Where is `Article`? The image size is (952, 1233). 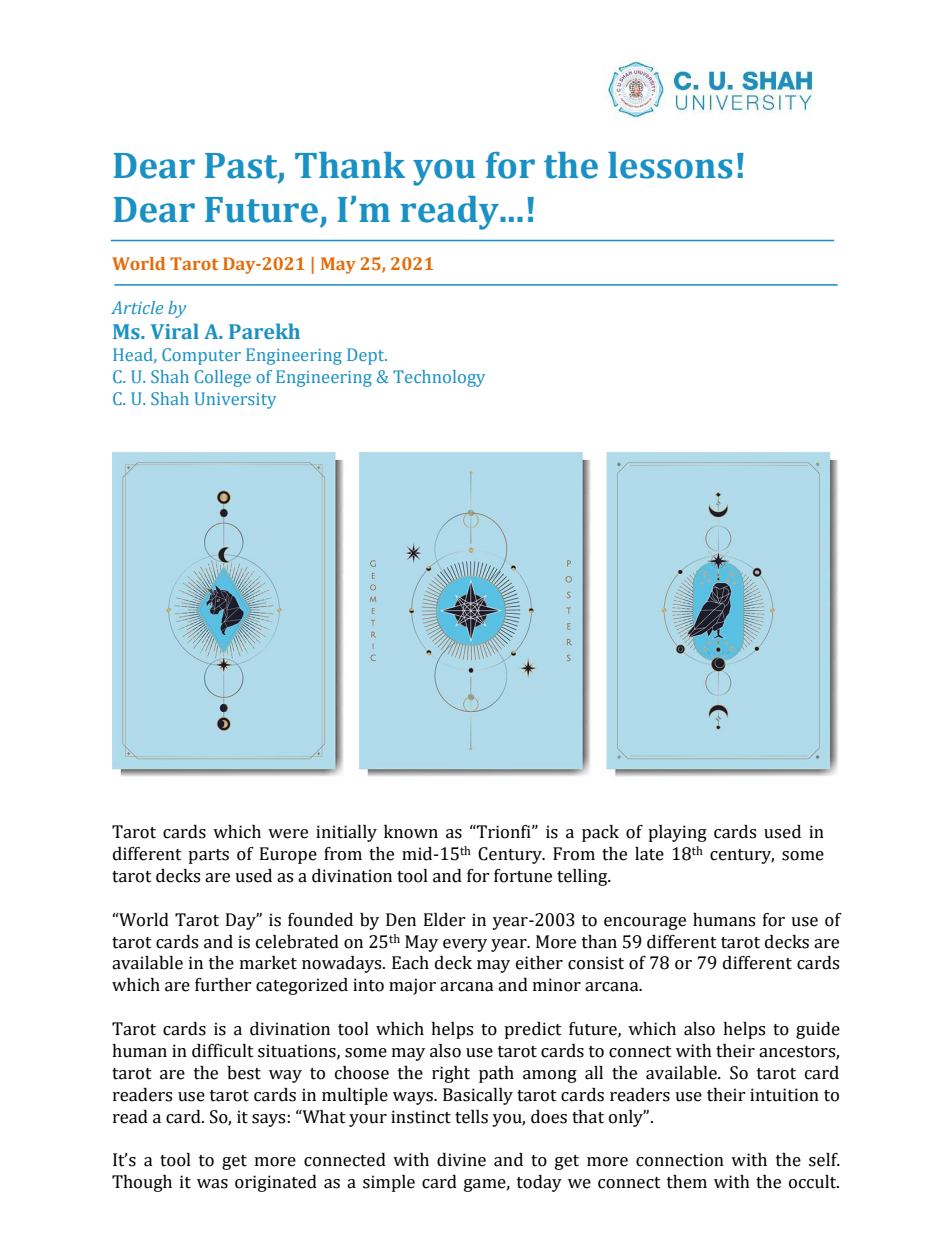
Article is located at coordinates (137, 307).
